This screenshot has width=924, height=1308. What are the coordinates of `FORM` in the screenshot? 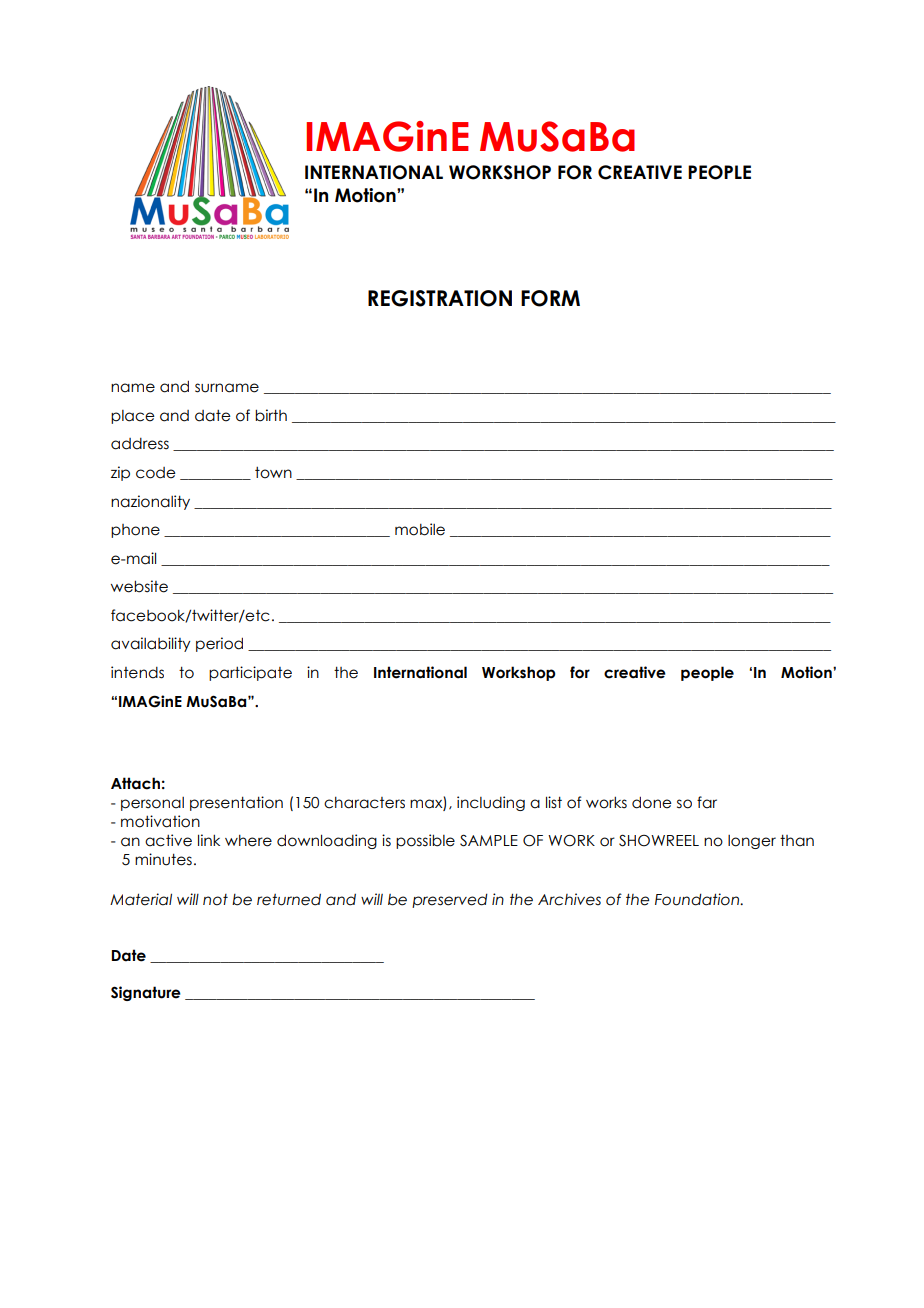 It's located at (550, 298).
